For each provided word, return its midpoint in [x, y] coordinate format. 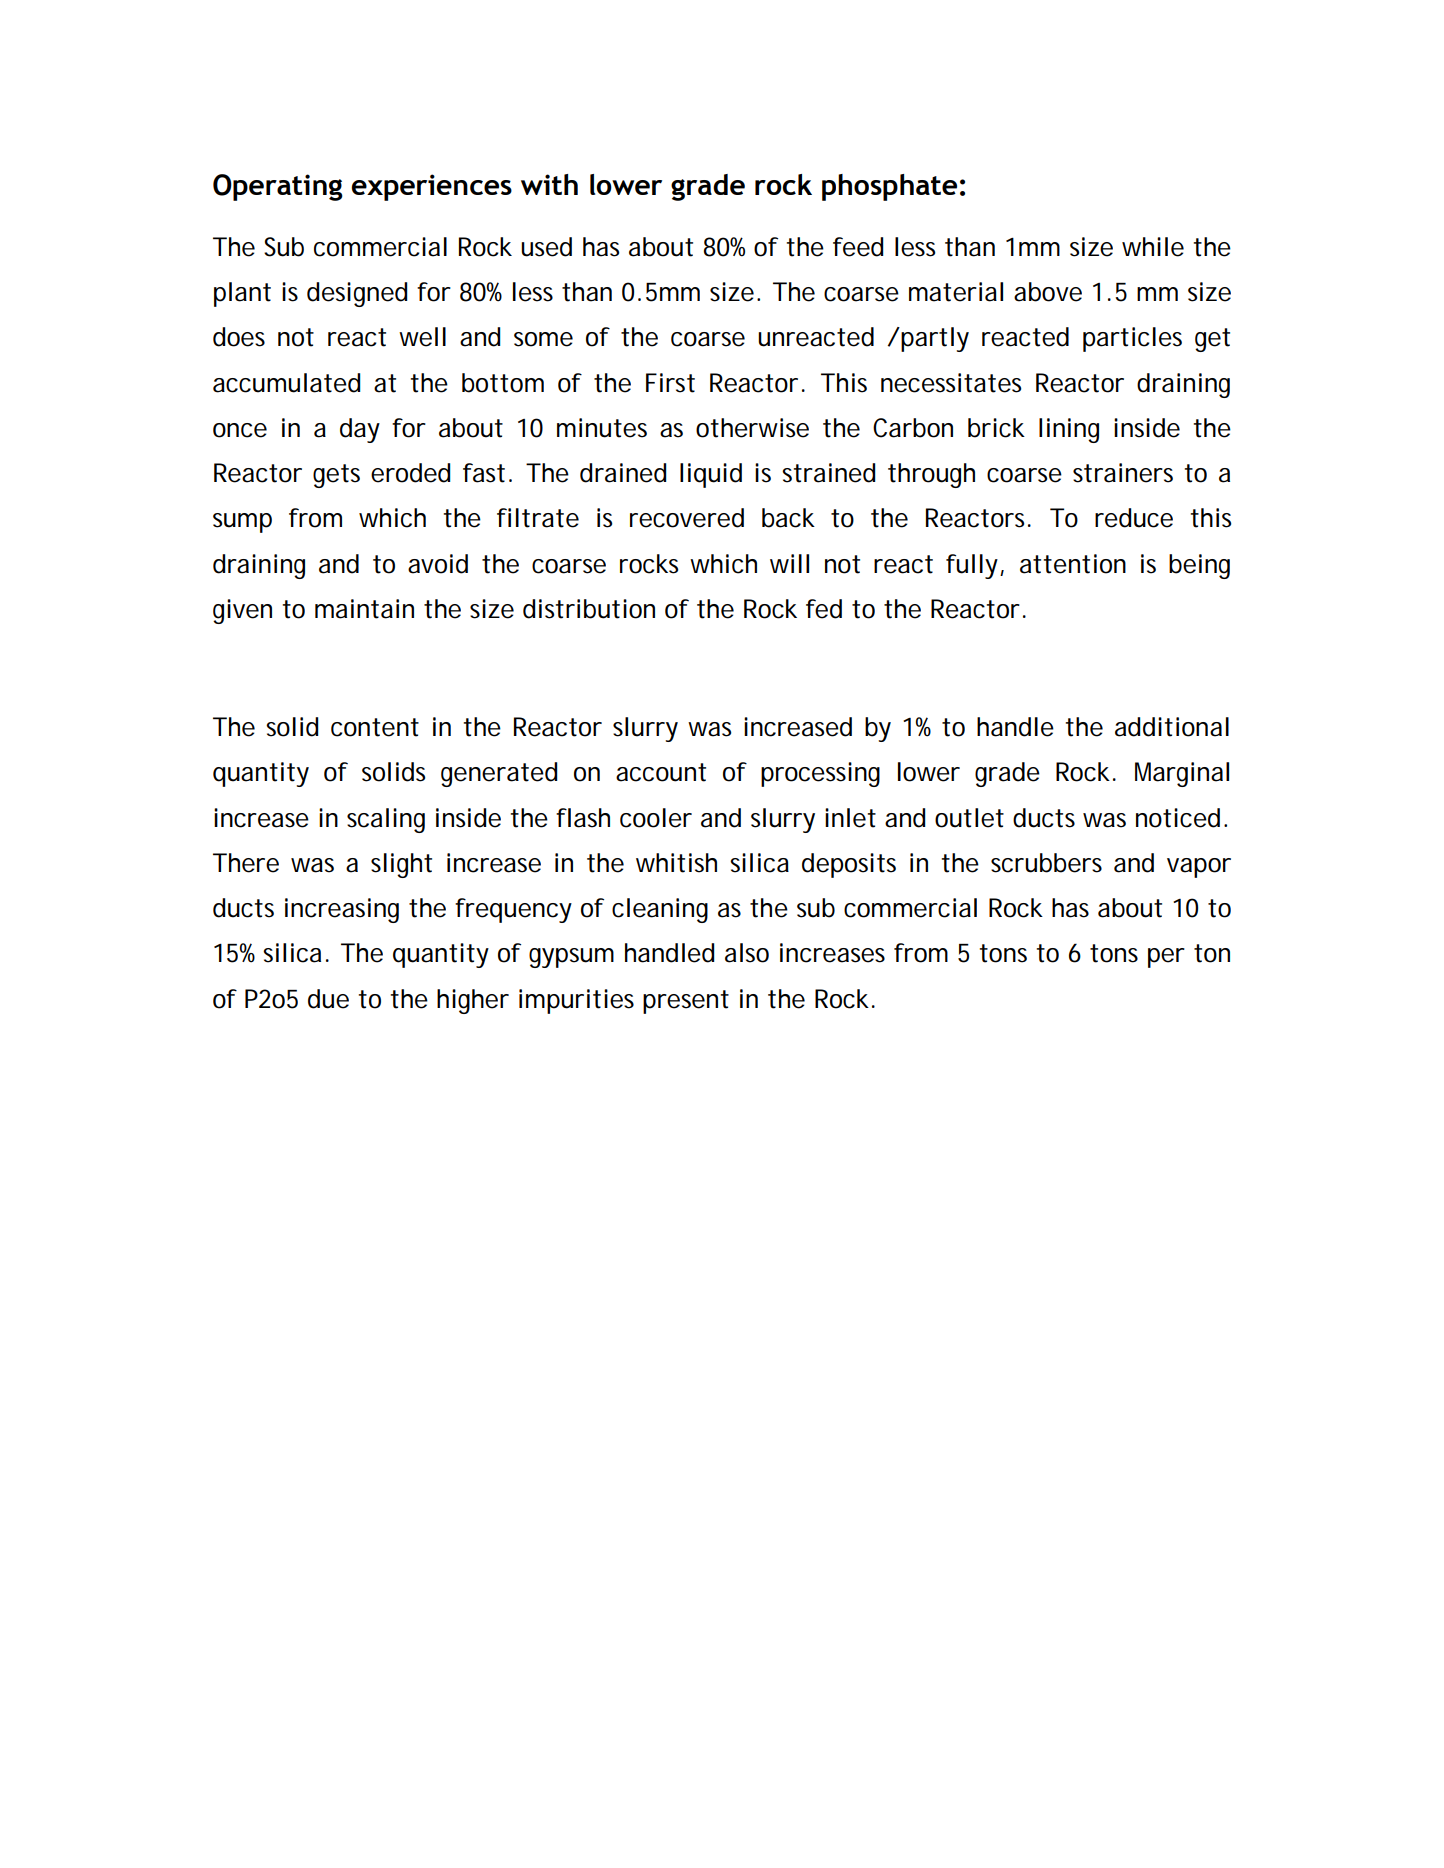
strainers [1123, 473]
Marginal [1182, 774]
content [375, 727]
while [1153, 247]
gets [336, 476]
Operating [278, 187]
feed [858, 247]
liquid [711, 475]
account [661, 772]
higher [473, 1001]
